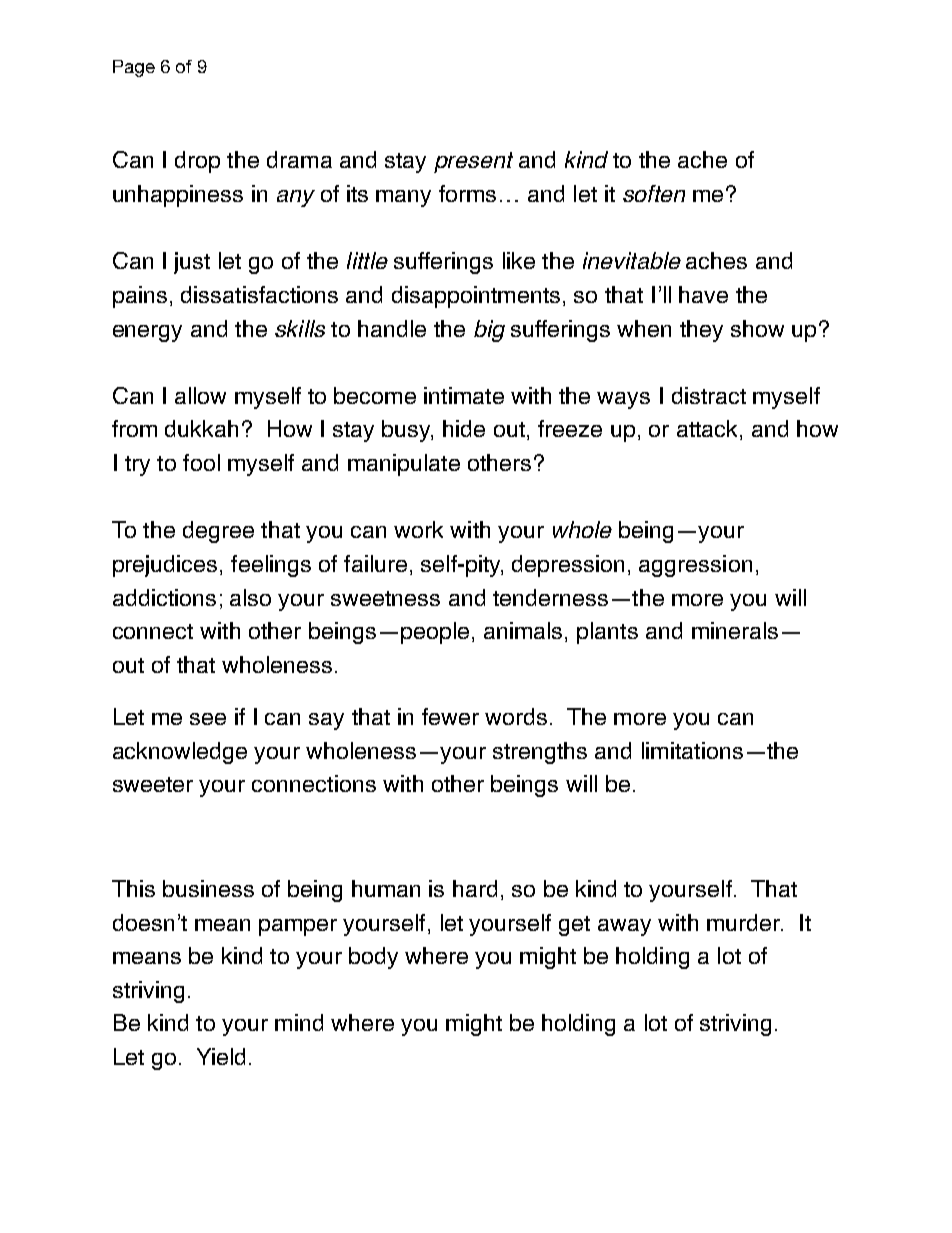 This document has height=1233, width=952. I want to click on degree, so click(218, 532).
